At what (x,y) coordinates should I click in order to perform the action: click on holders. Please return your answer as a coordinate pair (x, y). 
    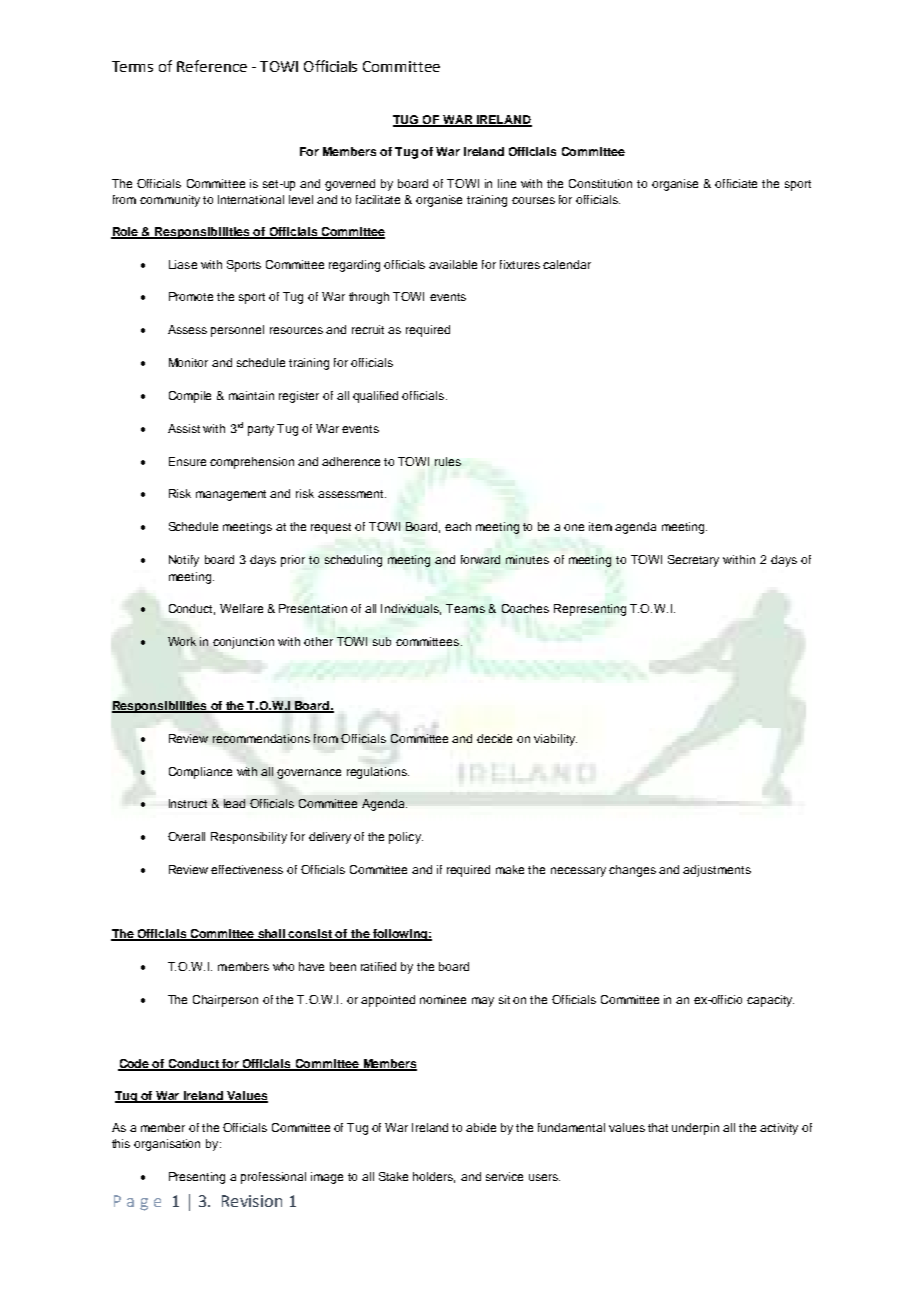
    Looking at the image, I should click on (434, 1177).
